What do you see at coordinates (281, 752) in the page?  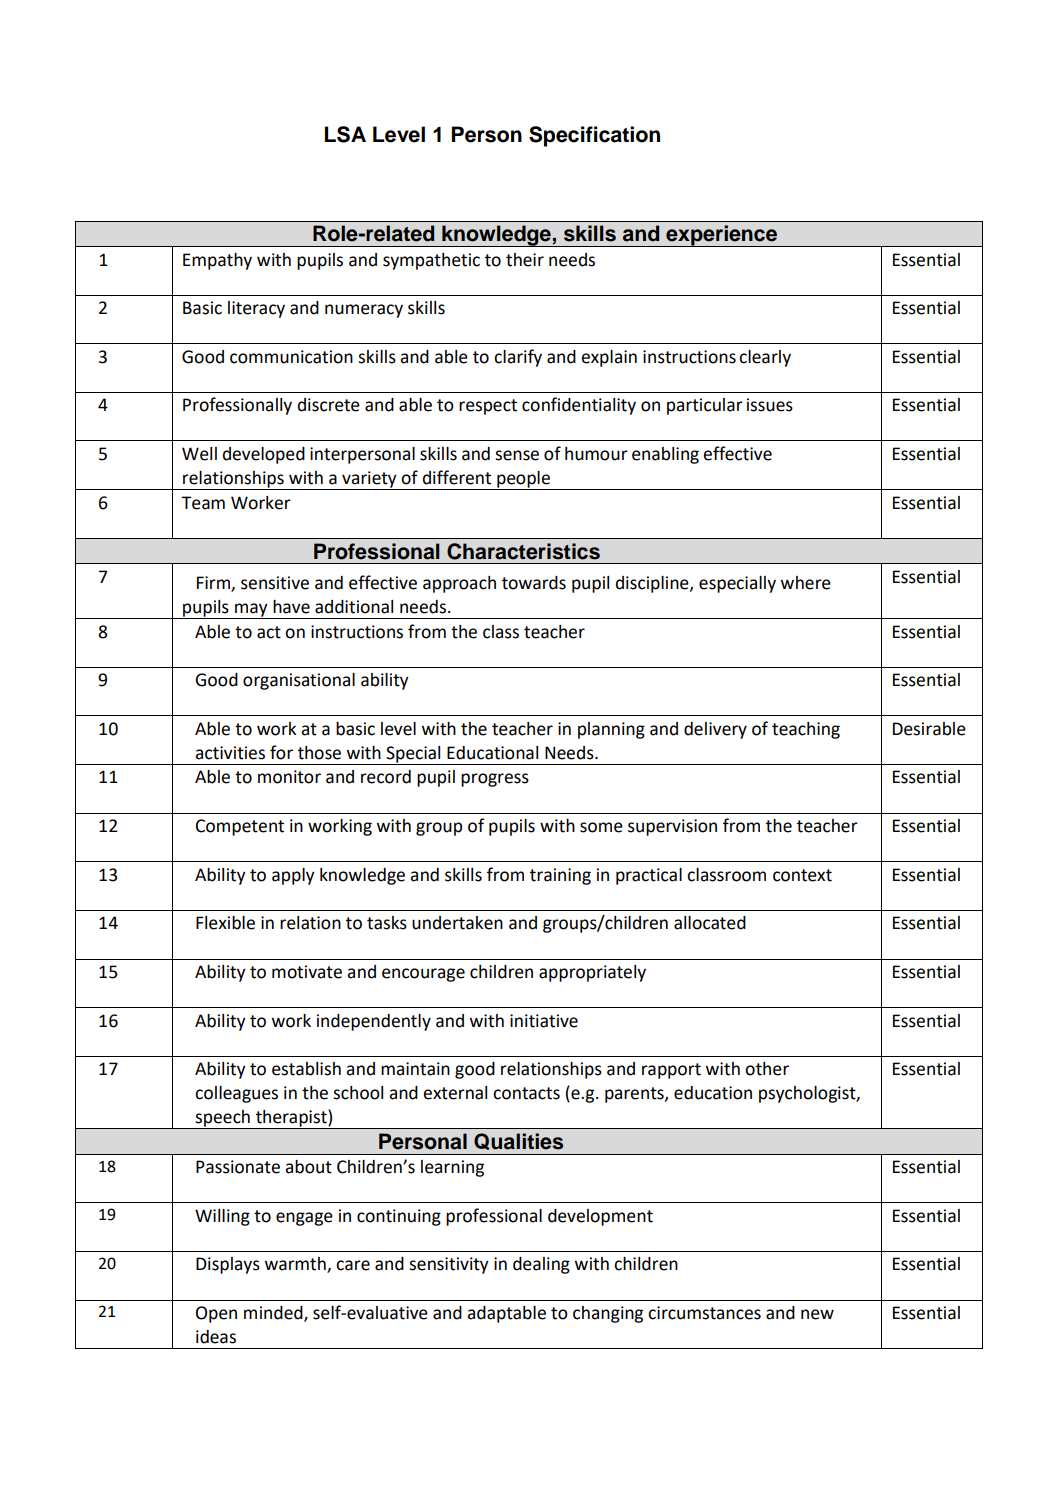 I see `for` at bounding box center [281, 752].
